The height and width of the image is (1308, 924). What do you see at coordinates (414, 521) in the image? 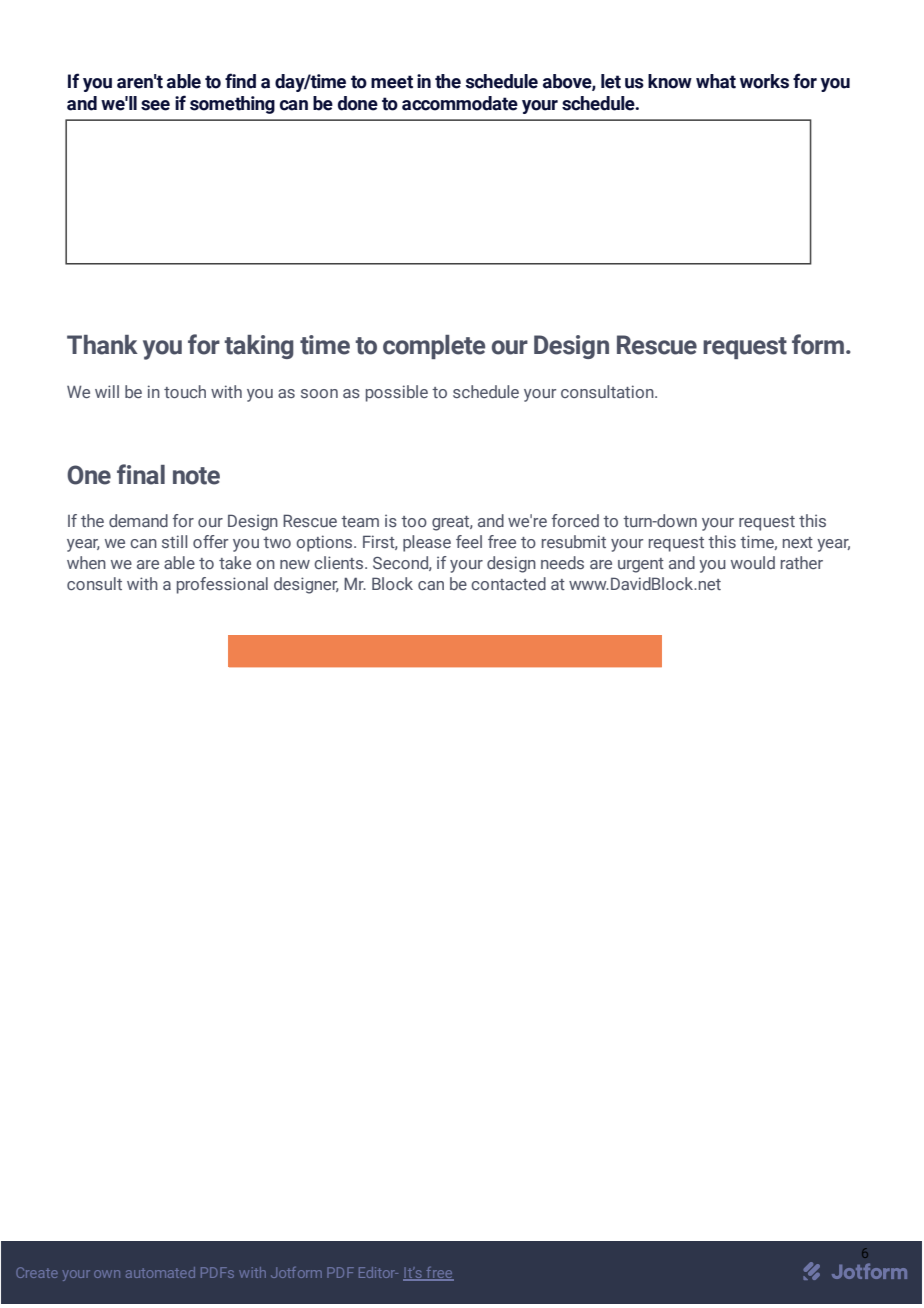
I see `too` at bounding box center [414, 521].
